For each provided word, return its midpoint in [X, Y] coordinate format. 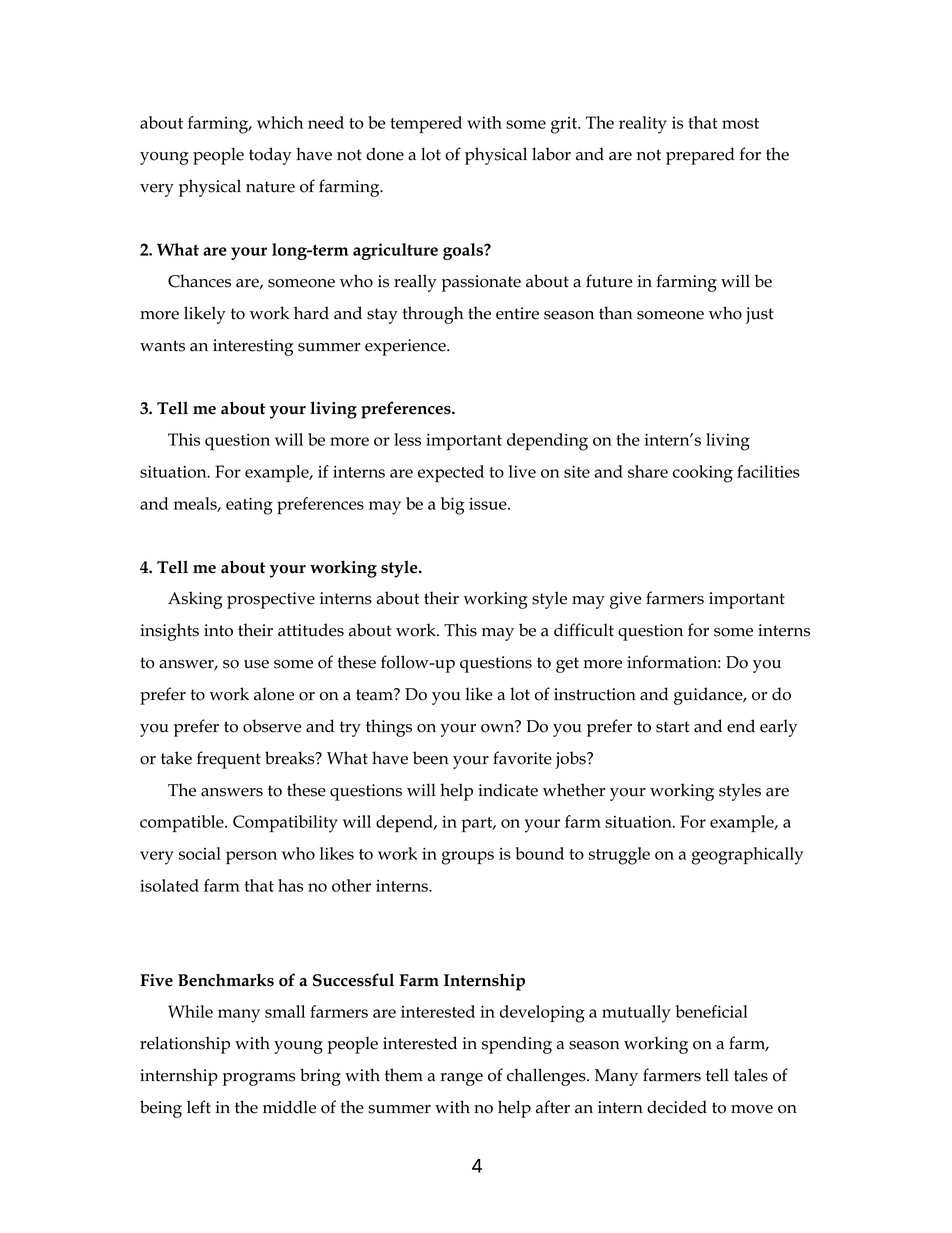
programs [259, 1079]
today [270, 156]
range [461, 1079]
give [625, 600]
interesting [253, 347]
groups [468, 858]
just [760, 315]
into [218, 630]
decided [677, 1107]
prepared [700, 156]
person [251, 857]
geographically [747, 856]
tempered [426, 124]
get [567, 665]
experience [406, 347]
